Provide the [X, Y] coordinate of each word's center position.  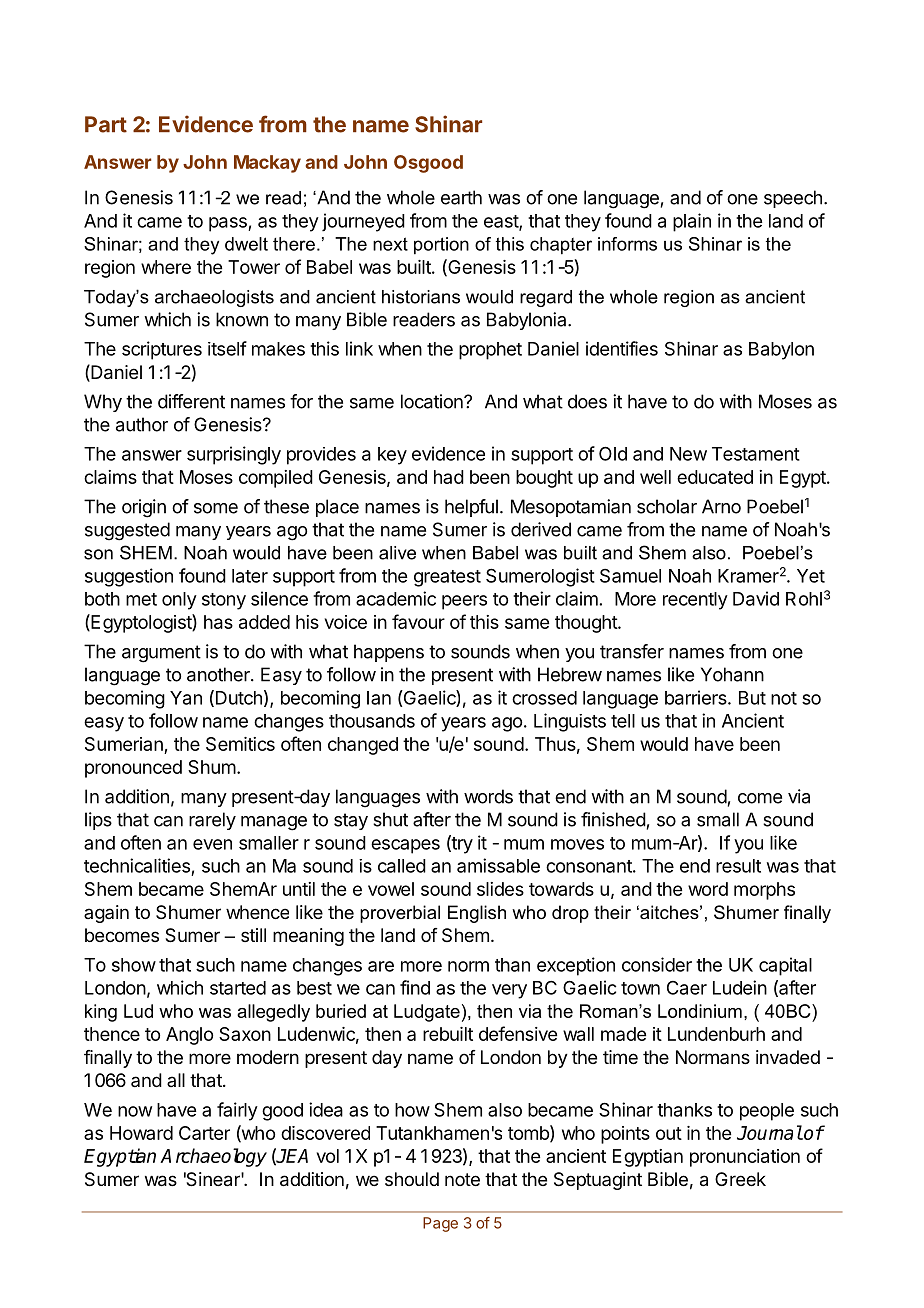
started [238, 988]
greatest [447, 578]
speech [793, 199]
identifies [622, 348]
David [756, 598]
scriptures [162, 350]
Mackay [267, 164]
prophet [490, 351]
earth [461, 197]
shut [390, 819]
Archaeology [213, 1157]
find [415, 987]
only [179, 601]
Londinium [700, 1011]
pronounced [133, 769]
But [752, 698]
